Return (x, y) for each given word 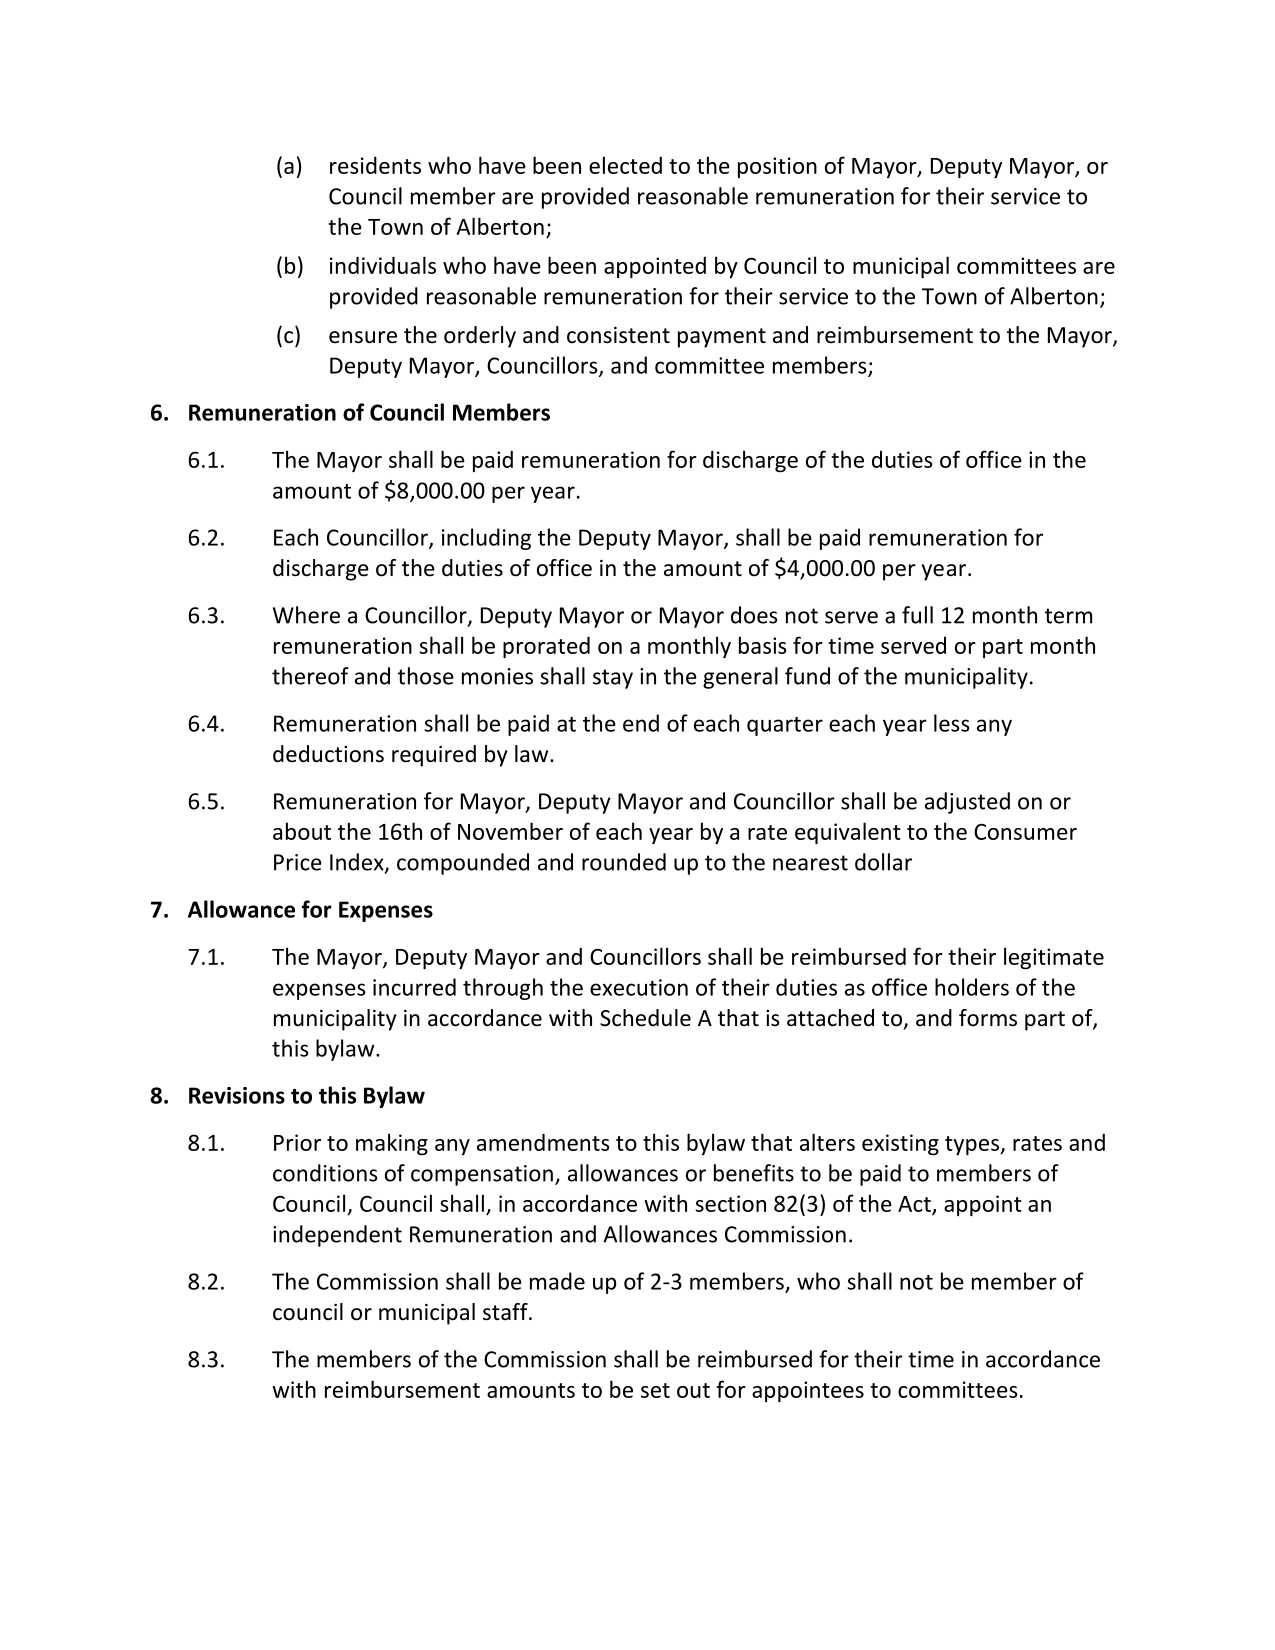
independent (337, 1236)
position (777, 167)
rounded (624, 862)
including (486, 539)
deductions (328, 754)
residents (375, 165)
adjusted (967, 803)
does (754, 615)
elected (625, 165)
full (917, 615)
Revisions (237, 1095)
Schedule (645, 1018)
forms (988, 1018)
